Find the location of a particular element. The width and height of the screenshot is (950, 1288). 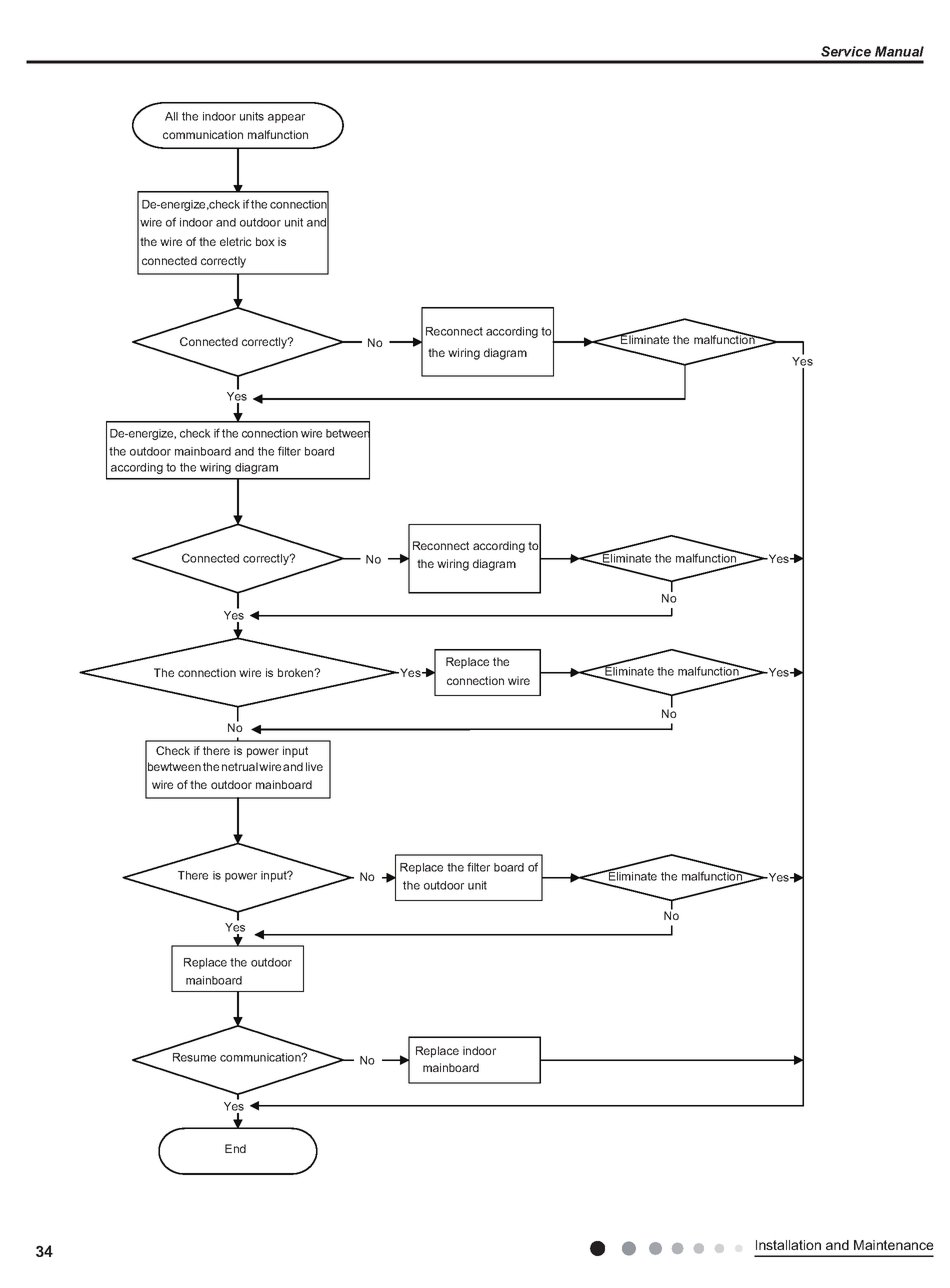

Maintenance is located at coordinates (894, 1245).
